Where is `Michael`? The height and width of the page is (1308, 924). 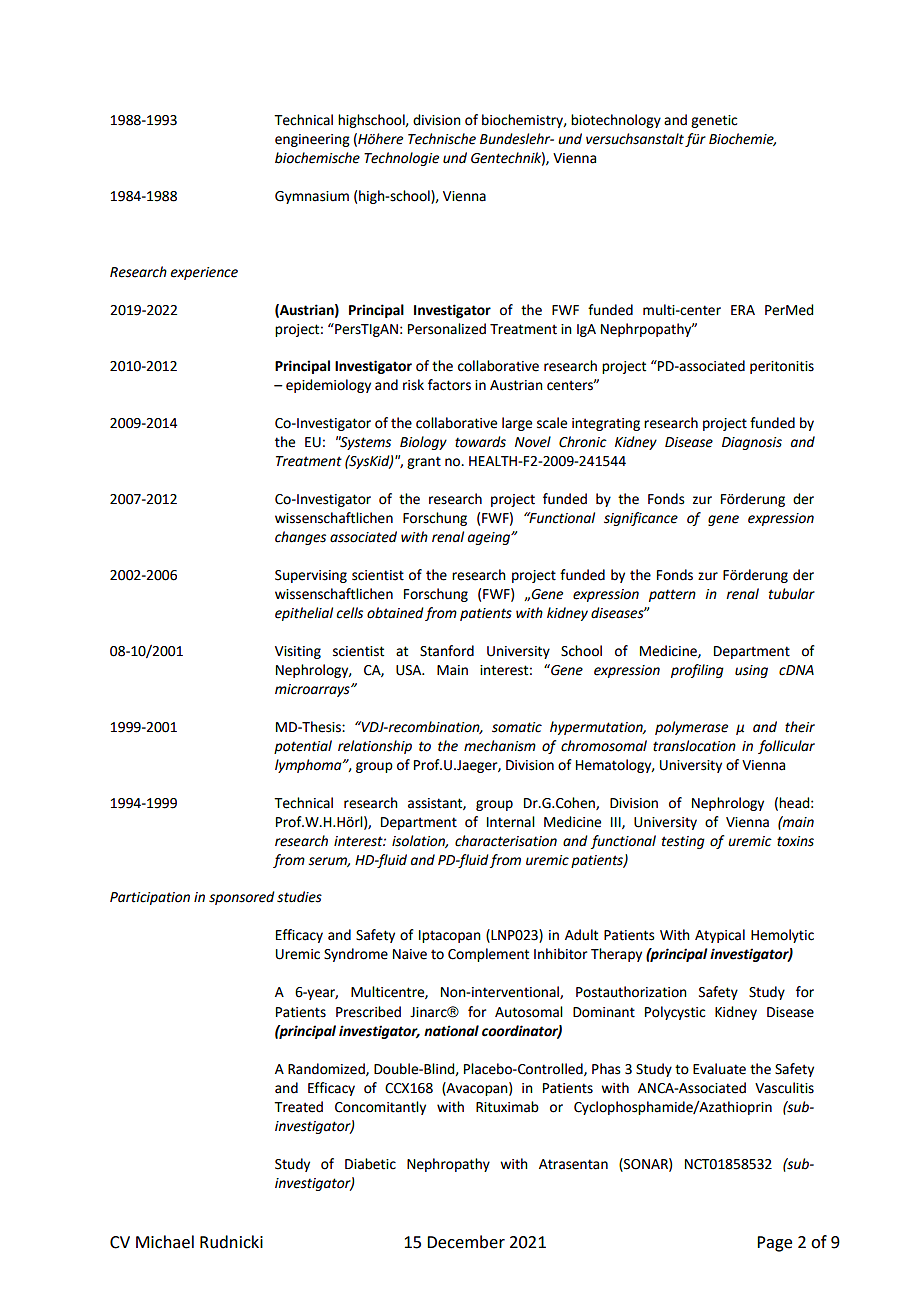 Michael is located at coordinates (165, 1242).
